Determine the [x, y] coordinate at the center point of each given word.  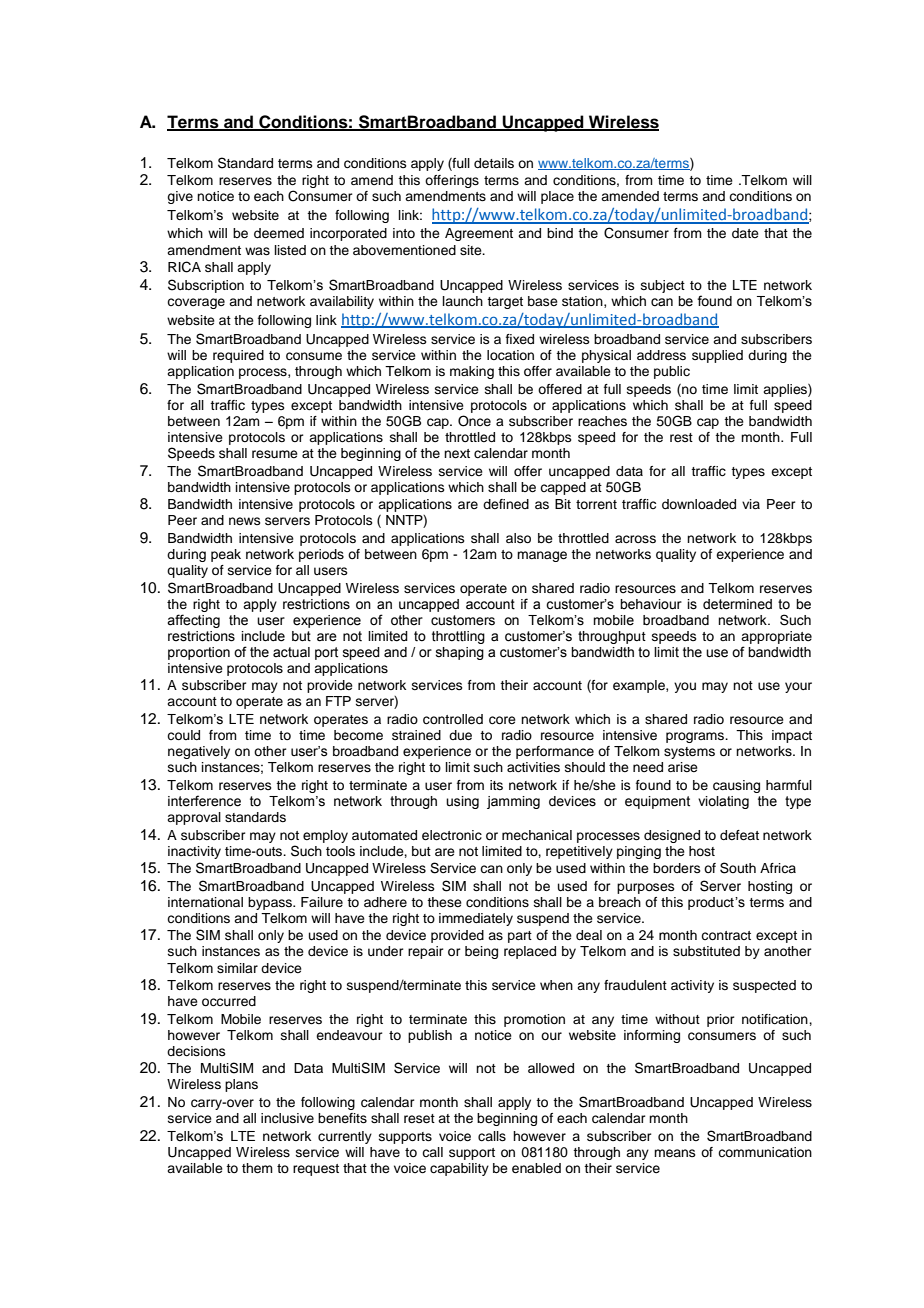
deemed [279, 233]
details [494, 163]
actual [291, 652]
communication [765, 1152]
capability [459, 1169]
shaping [460, 653]
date [745, 233]
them [257, 1168]
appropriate [776, 637]
